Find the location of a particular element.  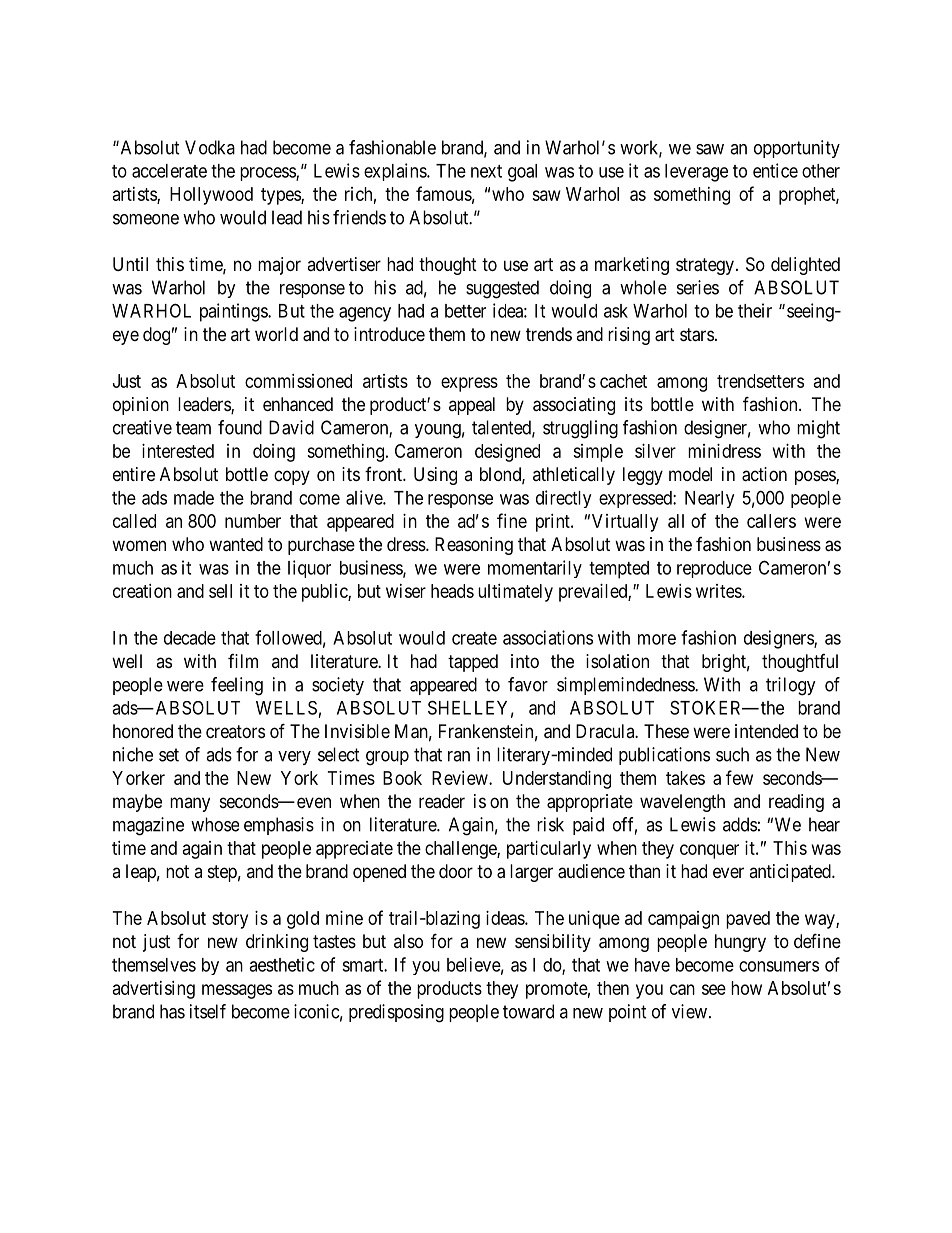

team is located at coordinates (193, 428).
